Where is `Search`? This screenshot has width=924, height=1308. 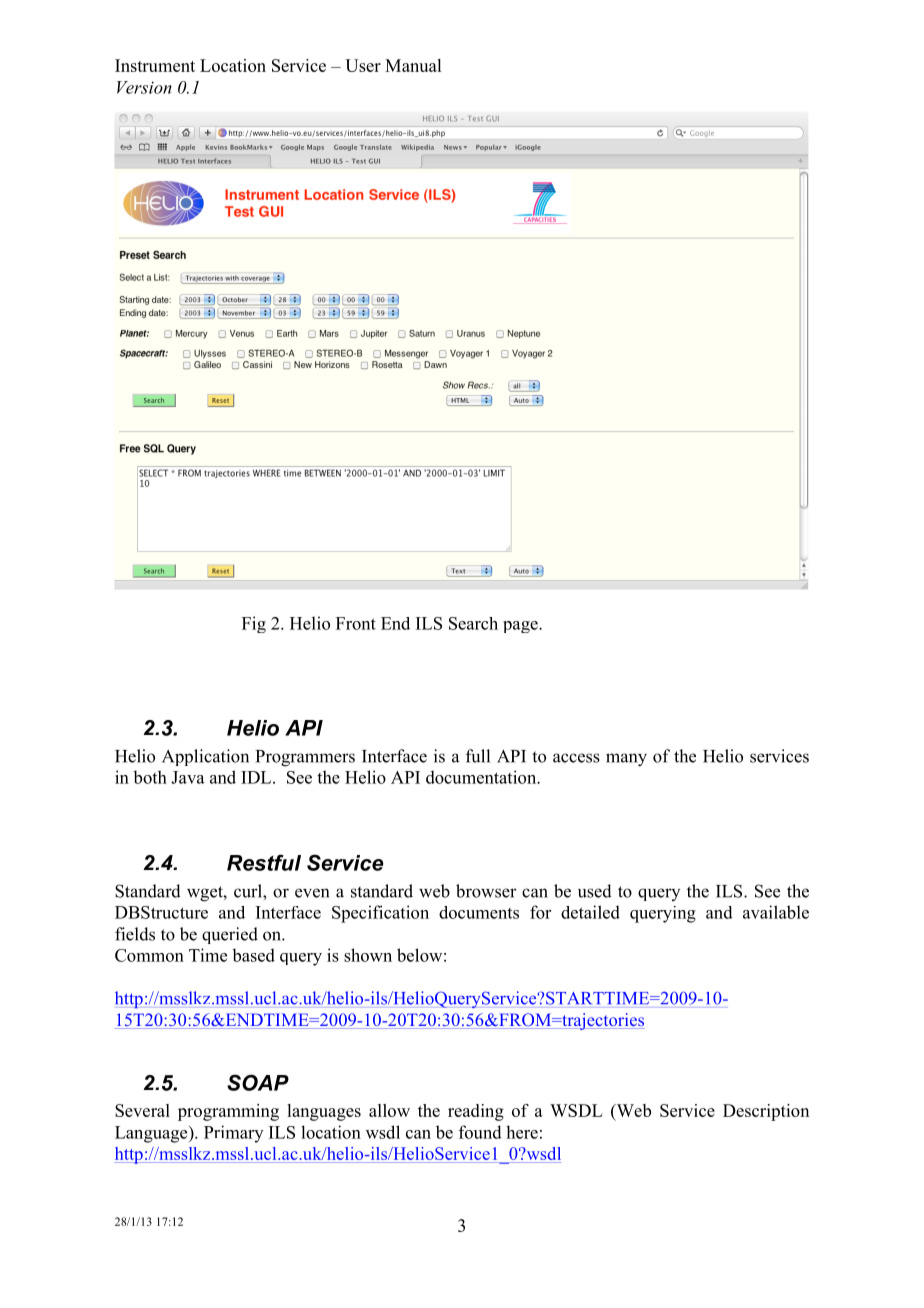 Search is located at coordinates (473, 623).
